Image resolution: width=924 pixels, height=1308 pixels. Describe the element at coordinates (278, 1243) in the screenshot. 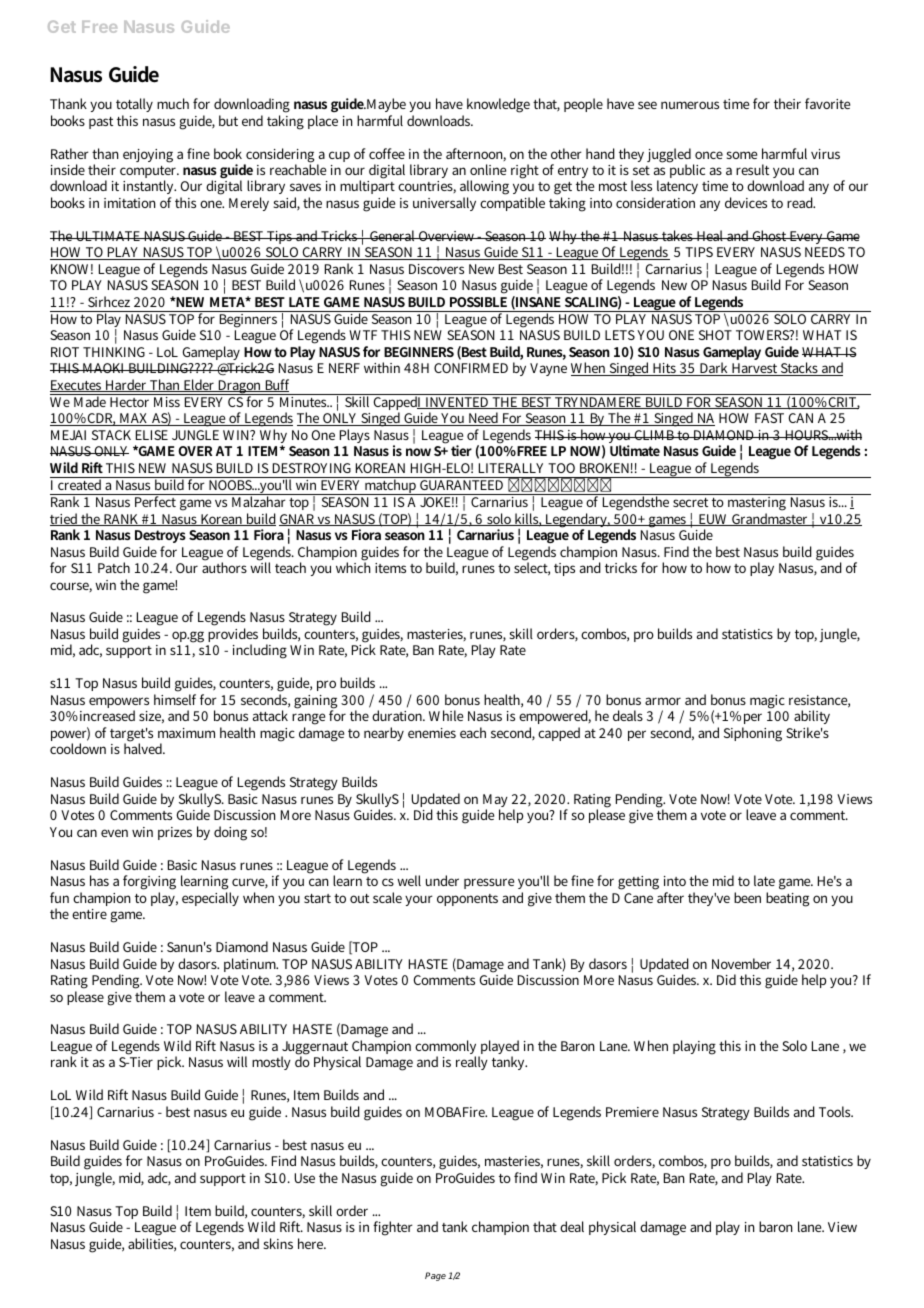

I see `skins` at that location.
